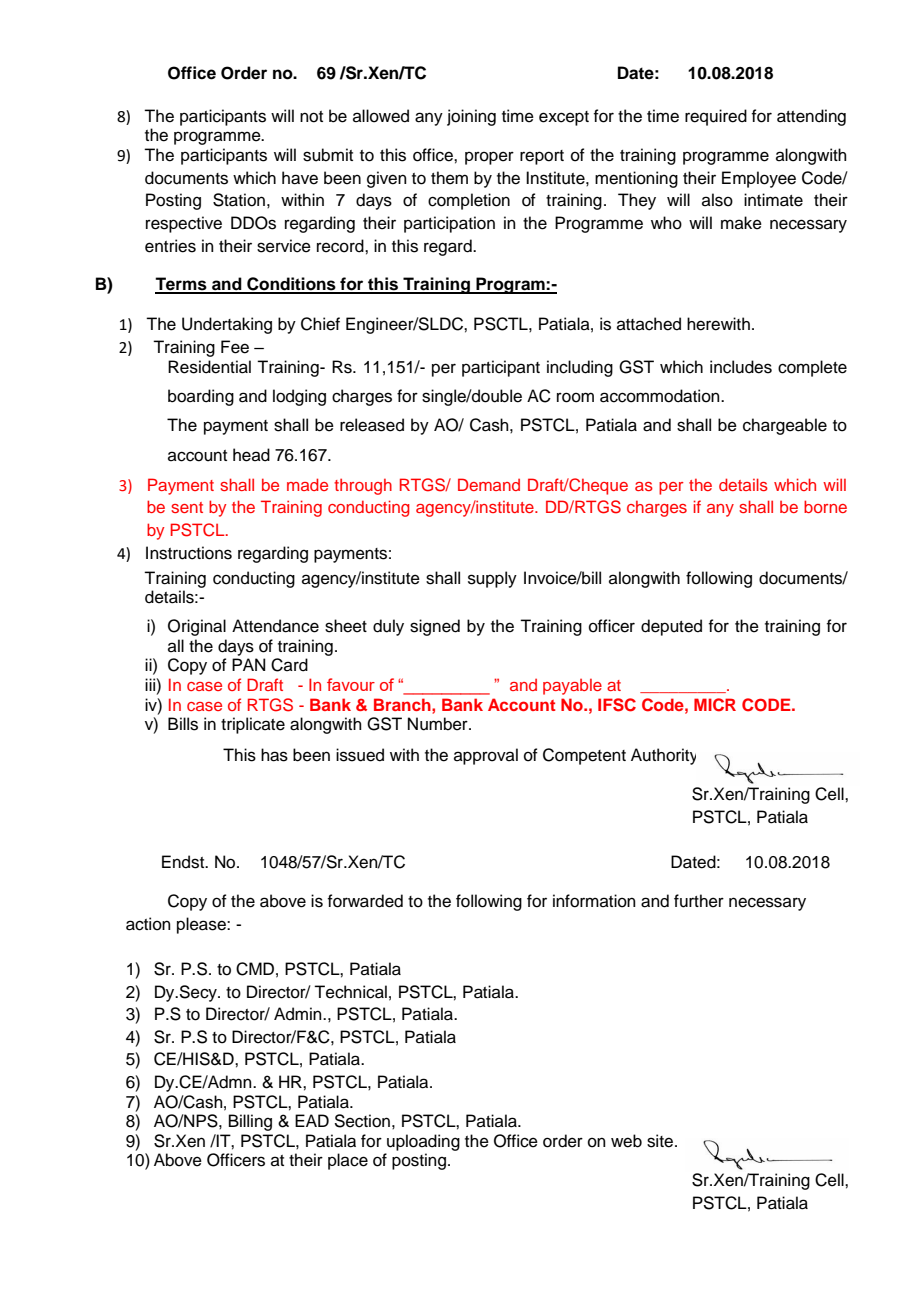  Describe the element at coordinates (435, 627) in the image. I see `signed` at that location.
